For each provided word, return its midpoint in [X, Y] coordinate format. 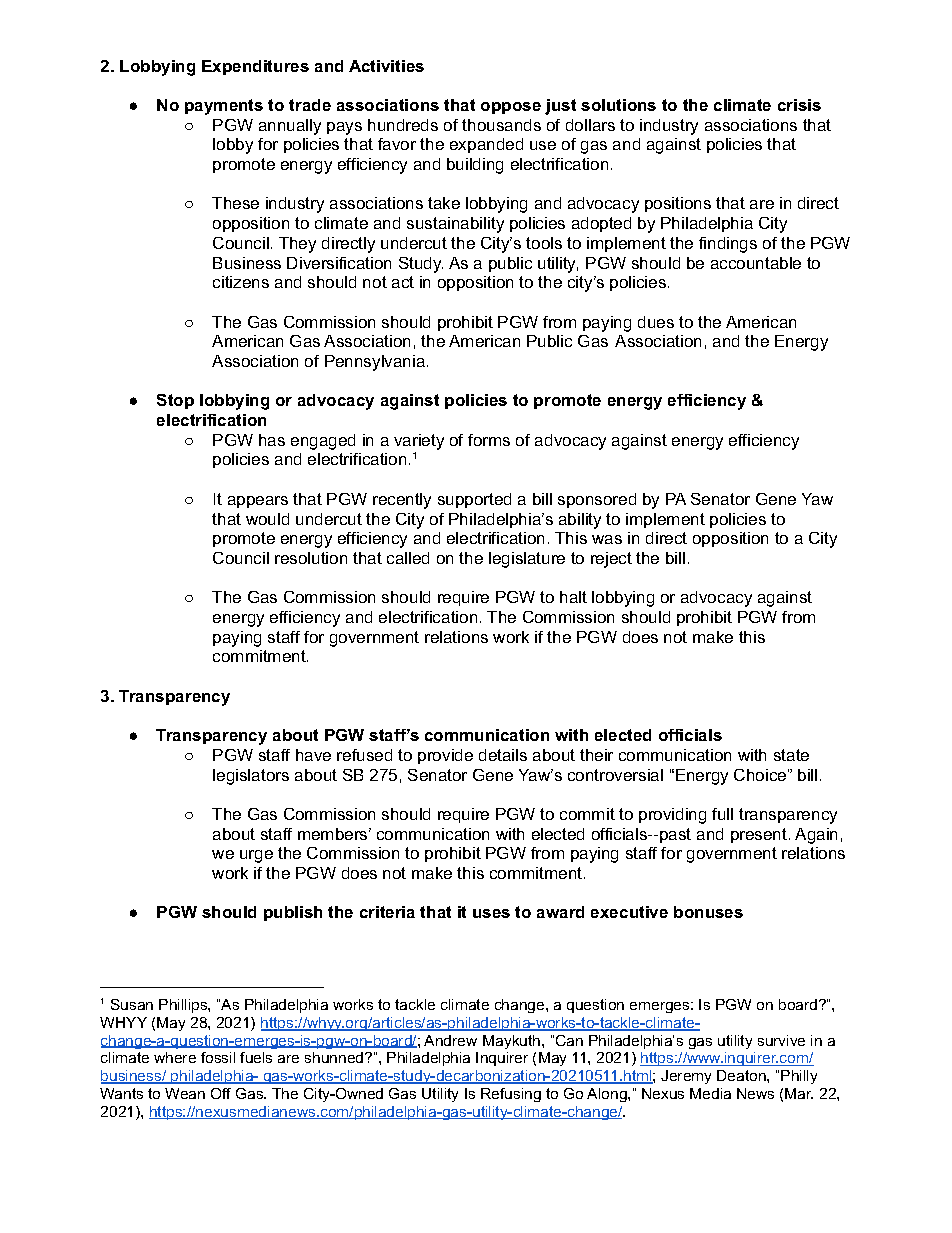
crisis [799, 105]
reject [611, 560]
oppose [511, 108]
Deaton [742, 1075]
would [267, 519]
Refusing [511, 1095]
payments [224, 107]
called [408, 558]
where [175, 1057]
